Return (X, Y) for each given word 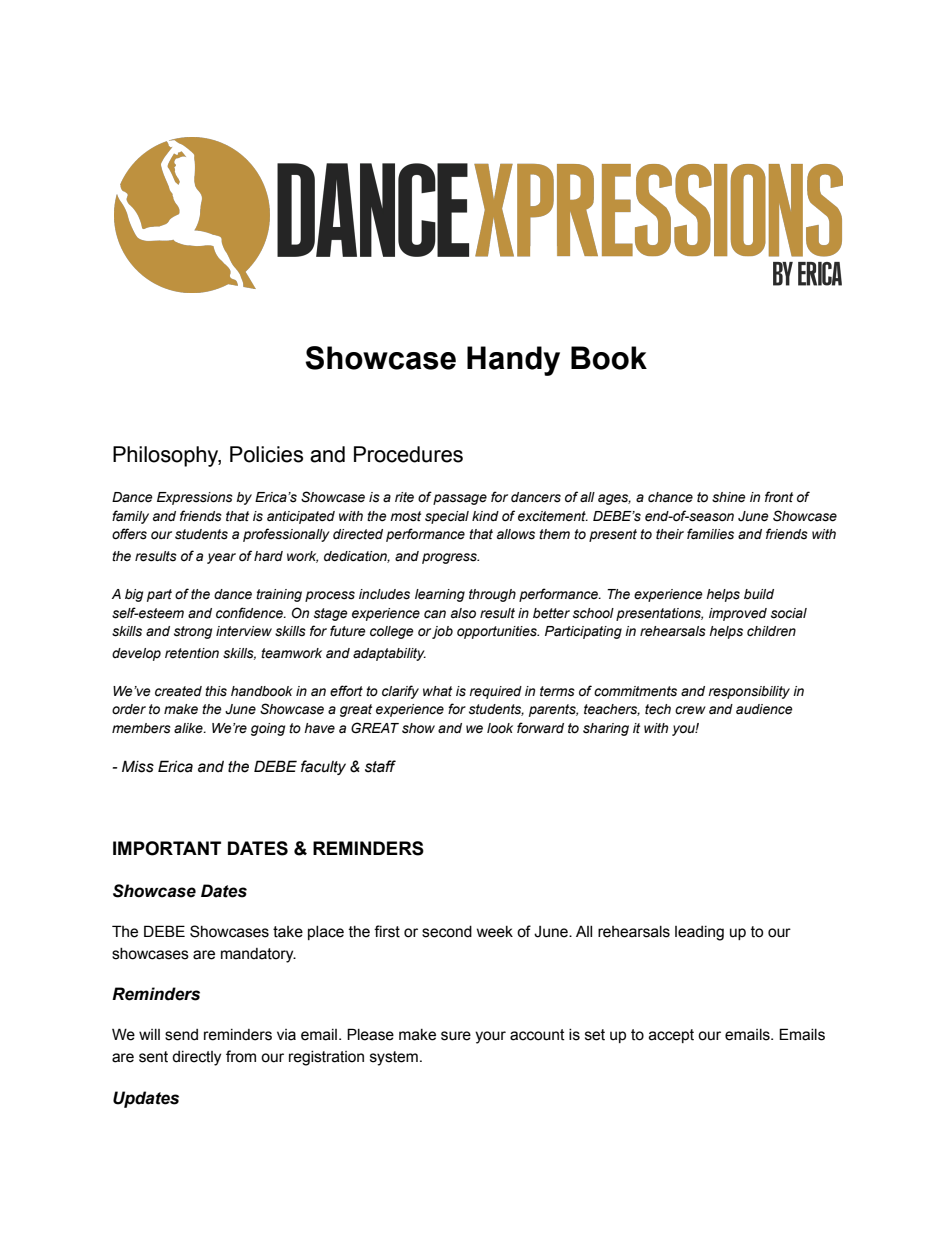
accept (671, 1036)
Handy (513, 361)
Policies (266, 454)
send (181, 1035)
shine (729, 497)
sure (456, 1036)
